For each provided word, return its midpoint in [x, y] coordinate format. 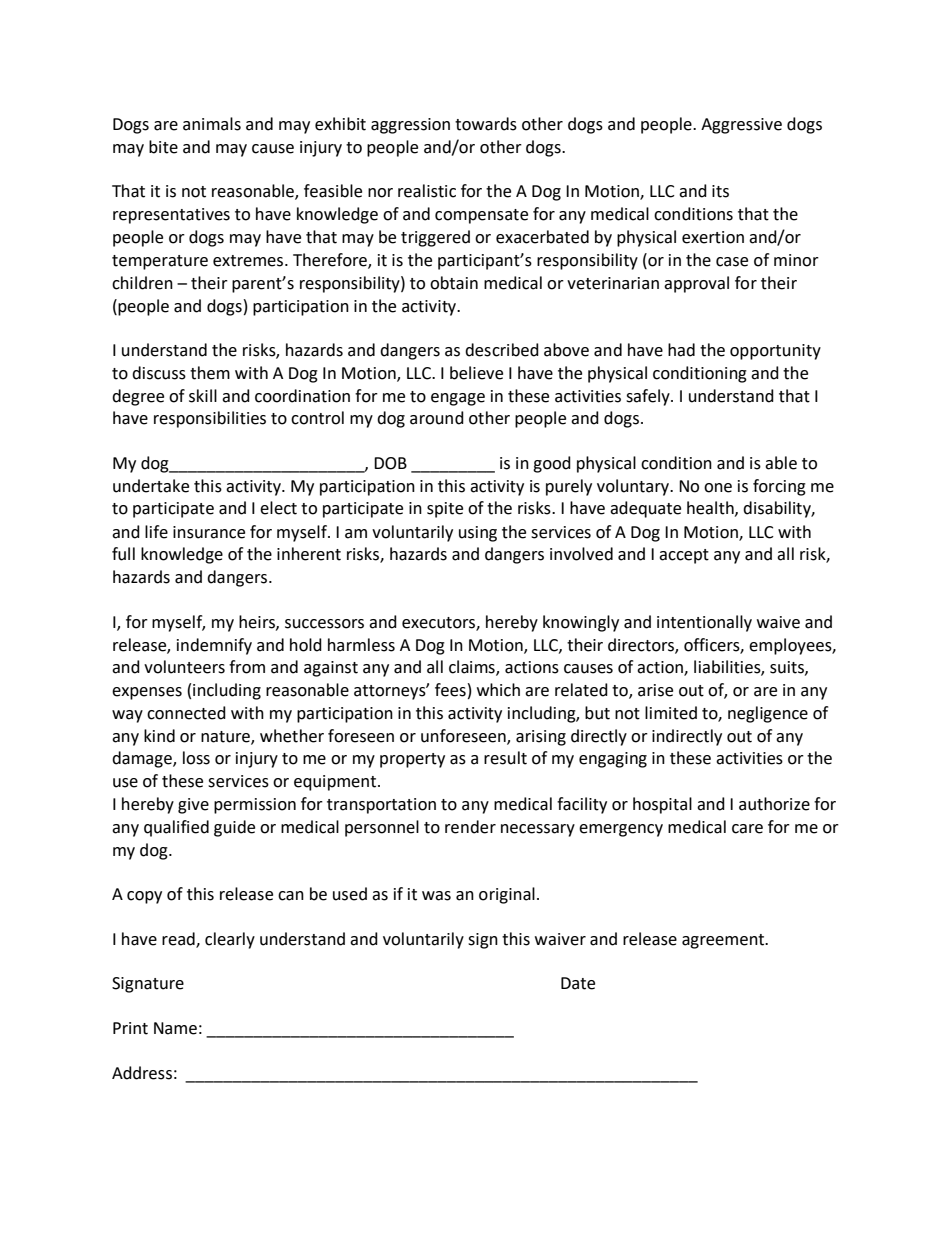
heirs [258, 622]
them [210, 373]
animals [212, 124]
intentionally [704, 623]
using [478, 534]
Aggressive [741, 126]
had [681, 350]
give [193, 806]
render [470, 827]
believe [476, 373]
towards [486, 124]
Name [175, 1028]
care [747, 829]
